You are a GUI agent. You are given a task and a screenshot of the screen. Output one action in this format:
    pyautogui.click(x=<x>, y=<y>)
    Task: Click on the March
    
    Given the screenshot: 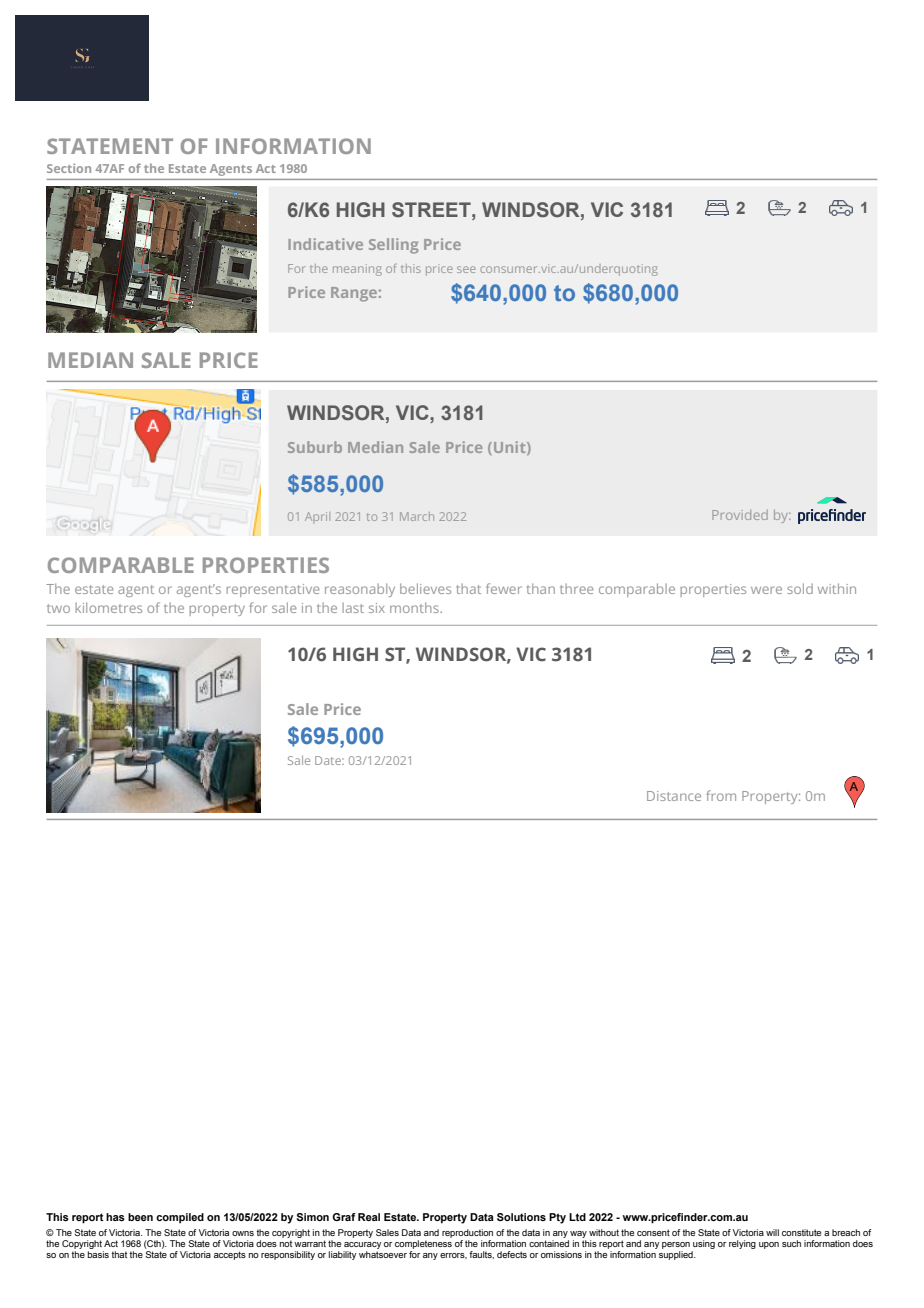 What is the action you would take?
    pyautogui.click(x=417, y=516)
